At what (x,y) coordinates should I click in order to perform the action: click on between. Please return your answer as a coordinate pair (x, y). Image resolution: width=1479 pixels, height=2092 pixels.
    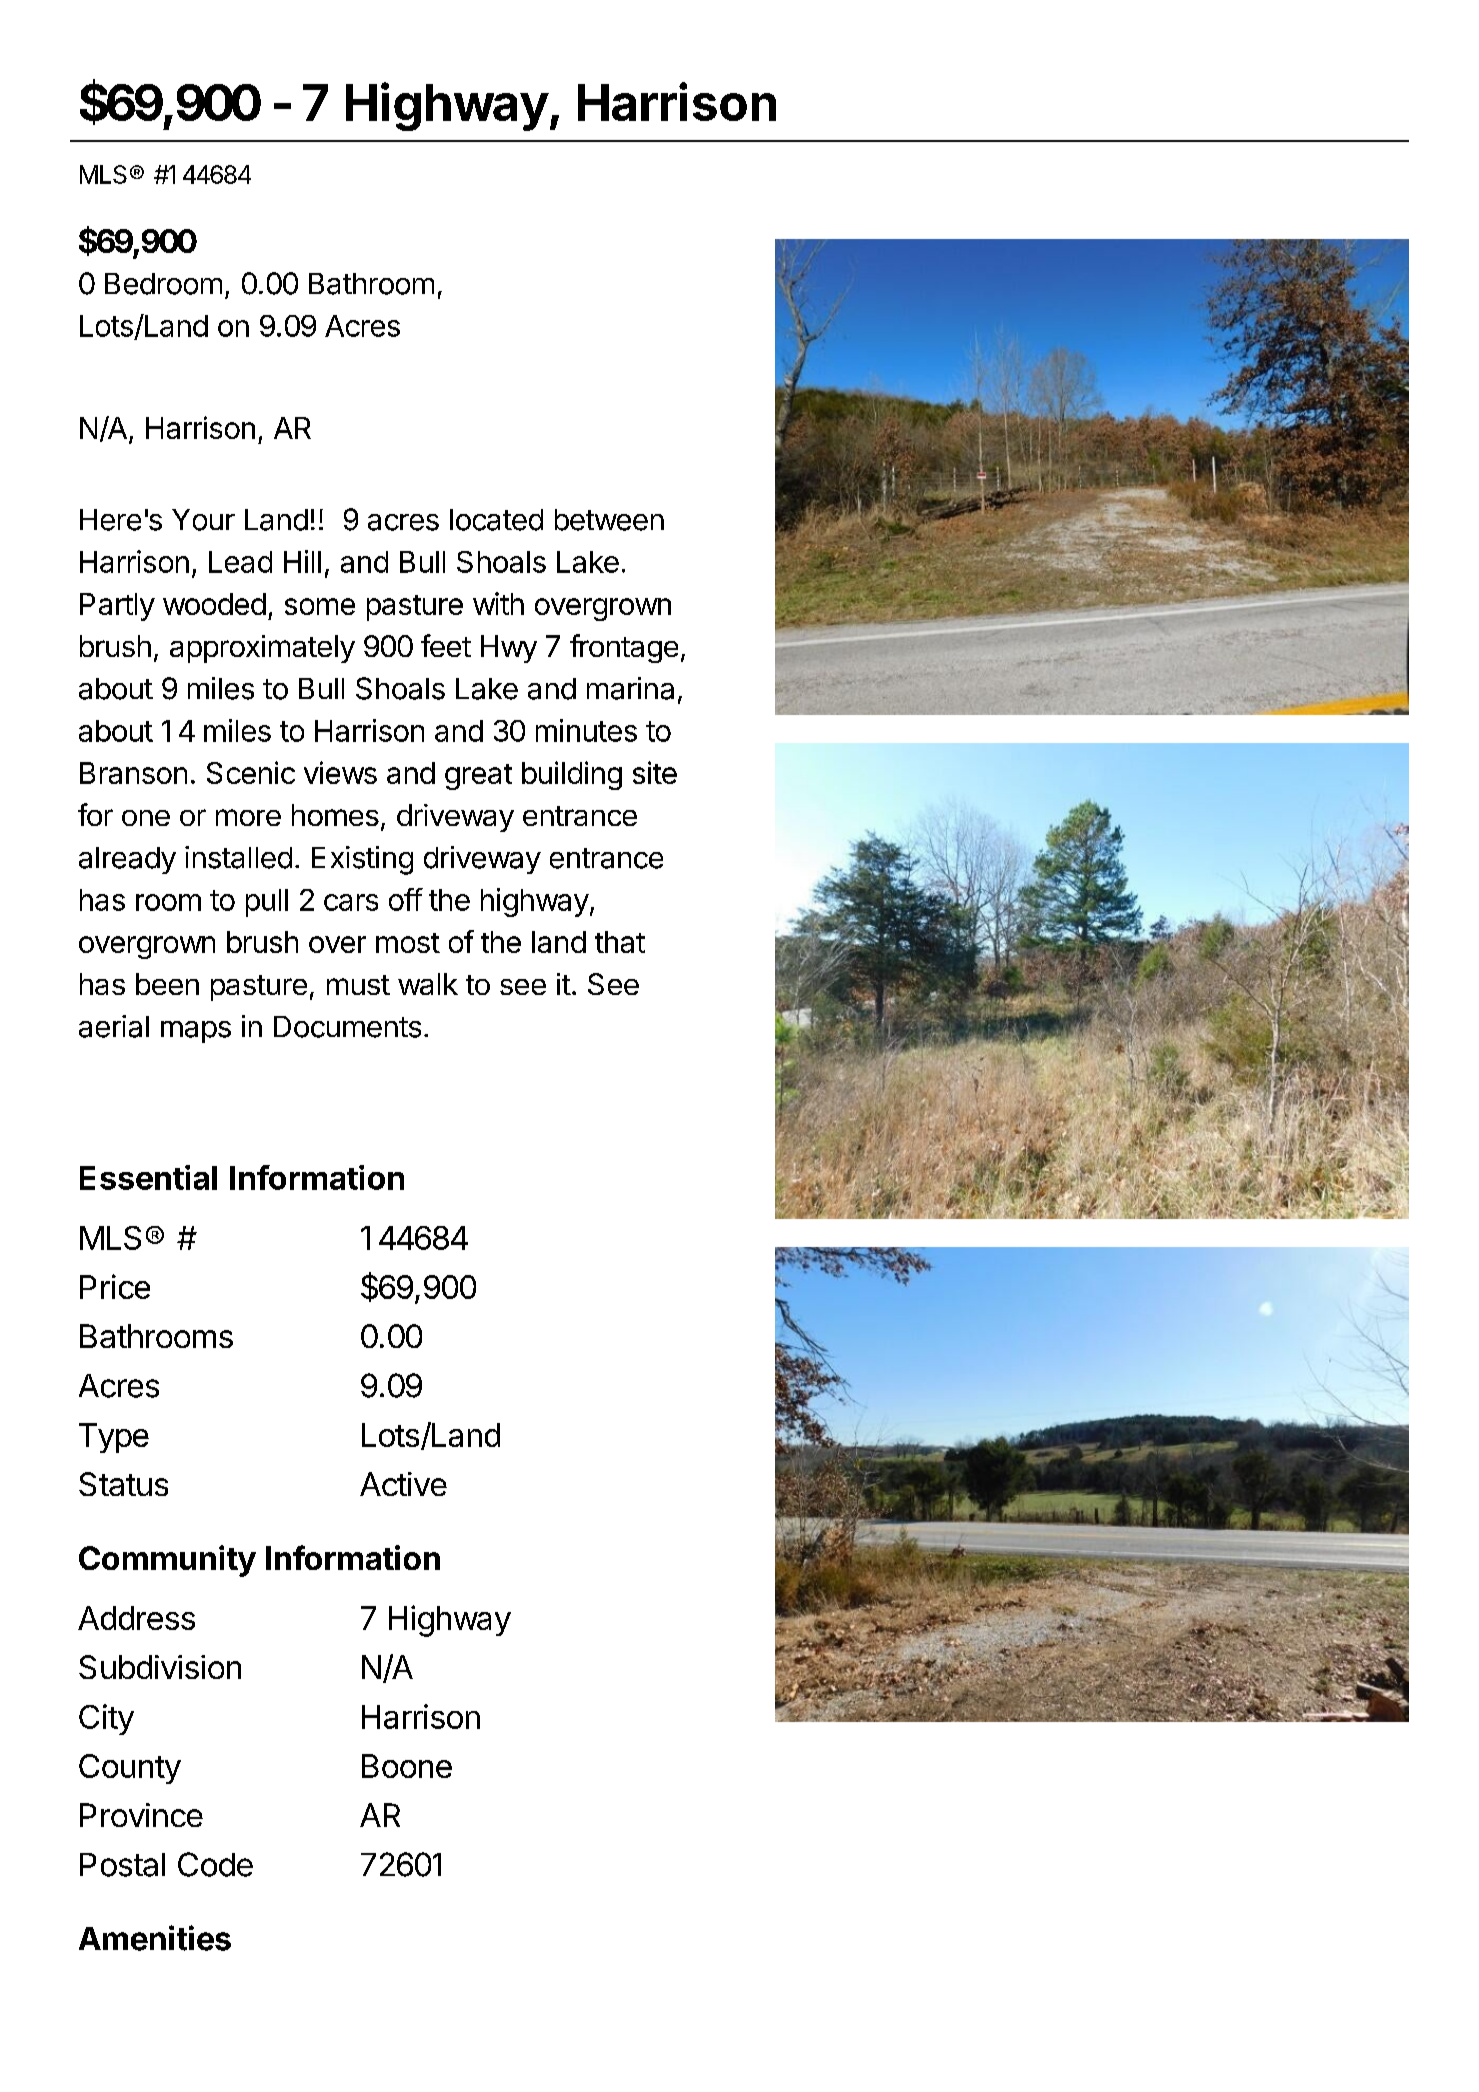
    Looking at the image, I should click on (609, 520).
